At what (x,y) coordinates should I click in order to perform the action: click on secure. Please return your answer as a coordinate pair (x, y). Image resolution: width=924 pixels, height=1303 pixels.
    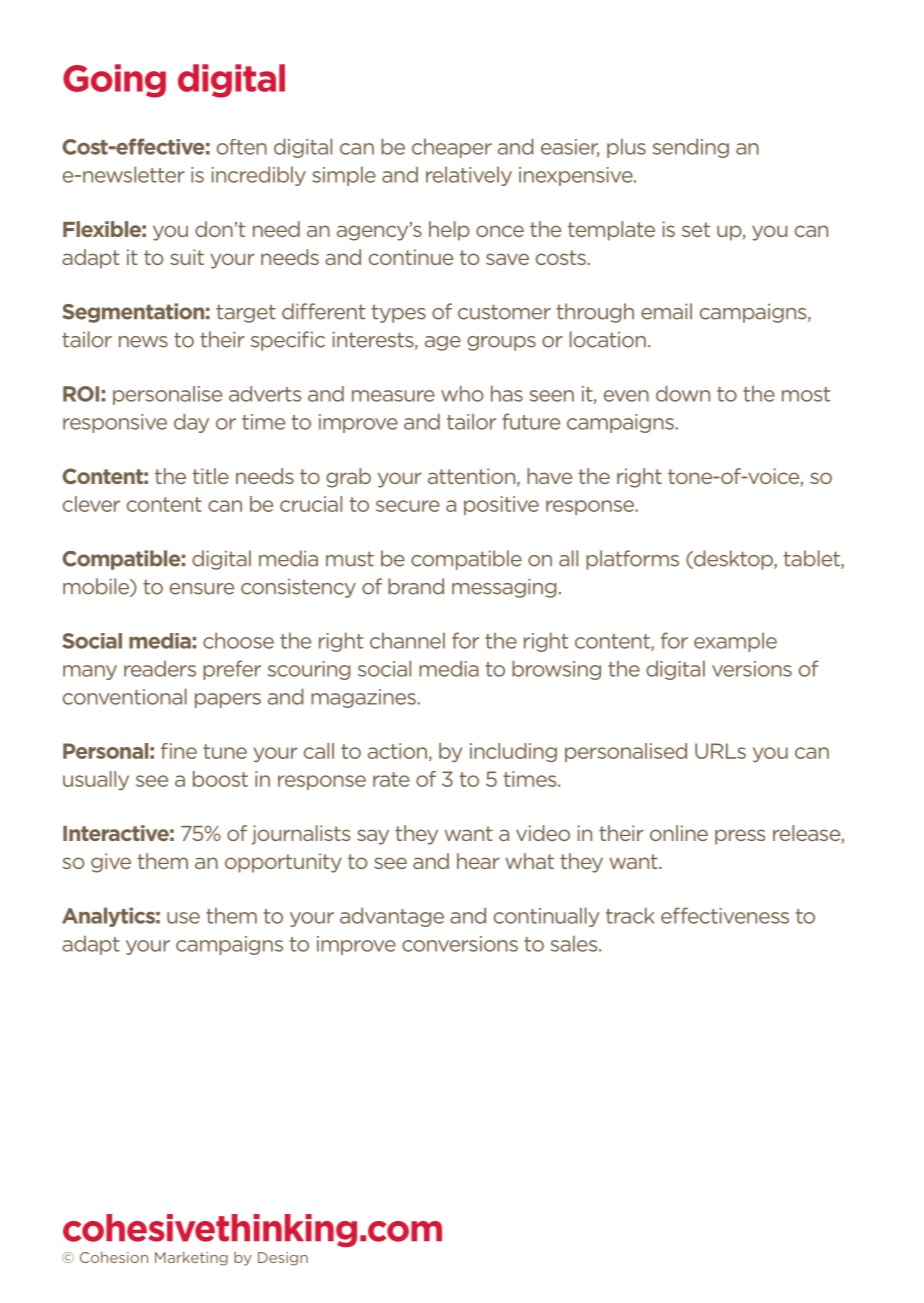
    Looking at the image, I should click on (408, 506).
